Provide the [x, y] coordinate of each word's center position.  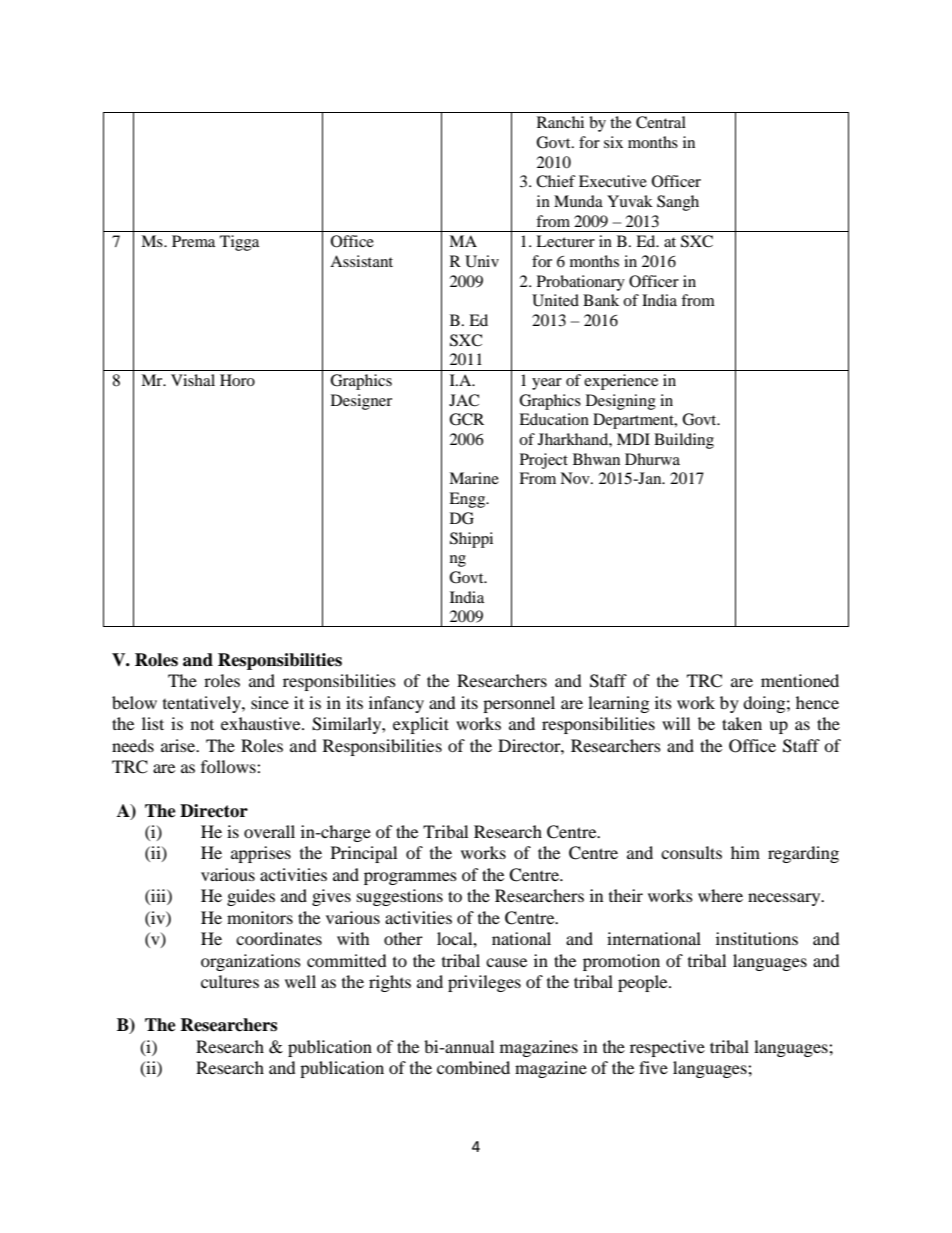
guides [251, 897]
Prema [193, 241]
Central [661, 122]
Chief [556, 181]
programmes [410, 878]
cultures [230, 981]
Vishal [193, 380]
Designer [361, 402]
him [745, 852]
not [202, 724]
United [555, 300]
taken [742, 723]
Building [684, 441]
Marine [474, 478]
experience [621, 382]
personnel [519, 704]
